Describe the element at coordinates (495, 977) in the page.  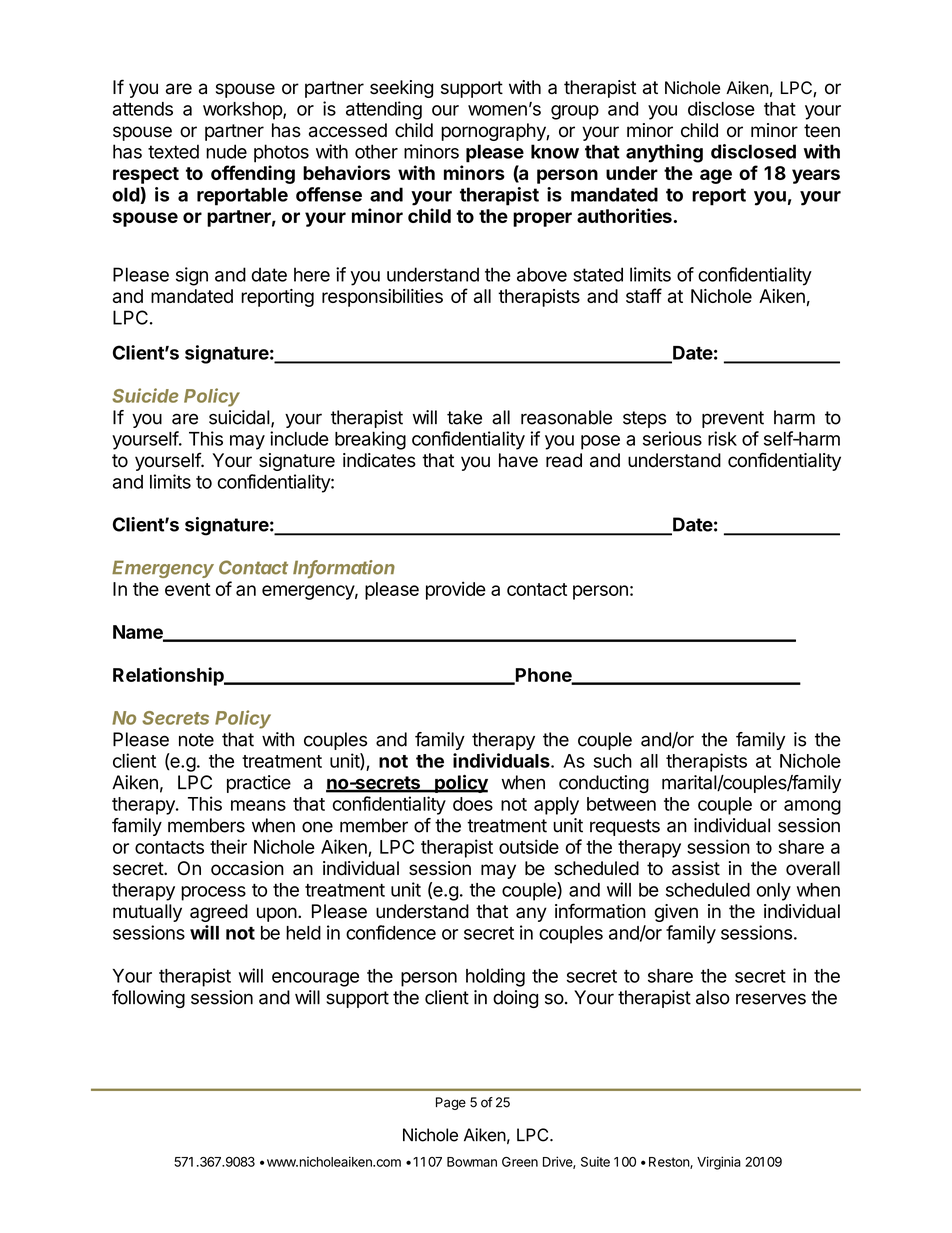
I see `holding` at that location.
